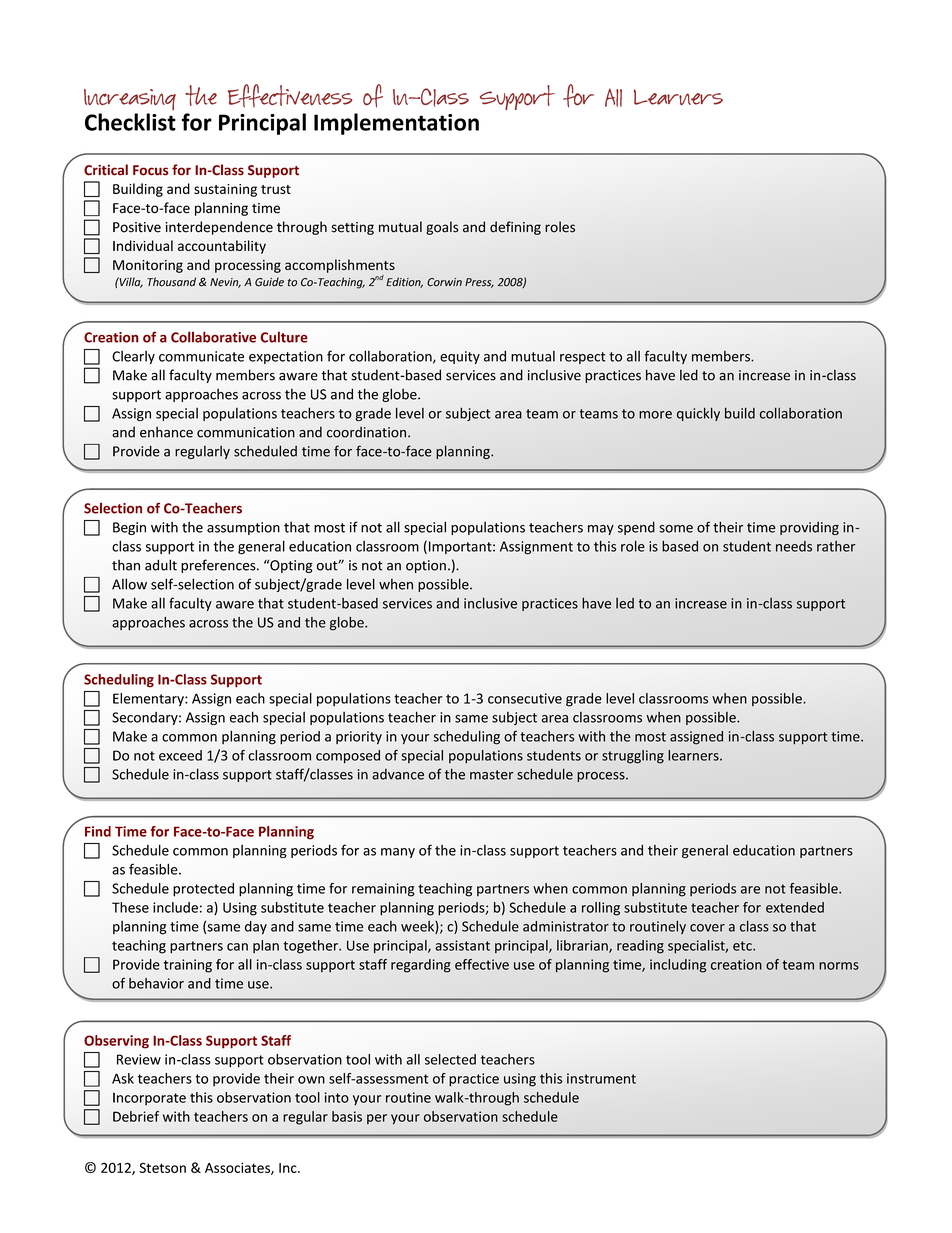  What do you see at coordinates (162, 1168) in the screenshot?
I see `Stetson` at bounding box center [162, 1168].
